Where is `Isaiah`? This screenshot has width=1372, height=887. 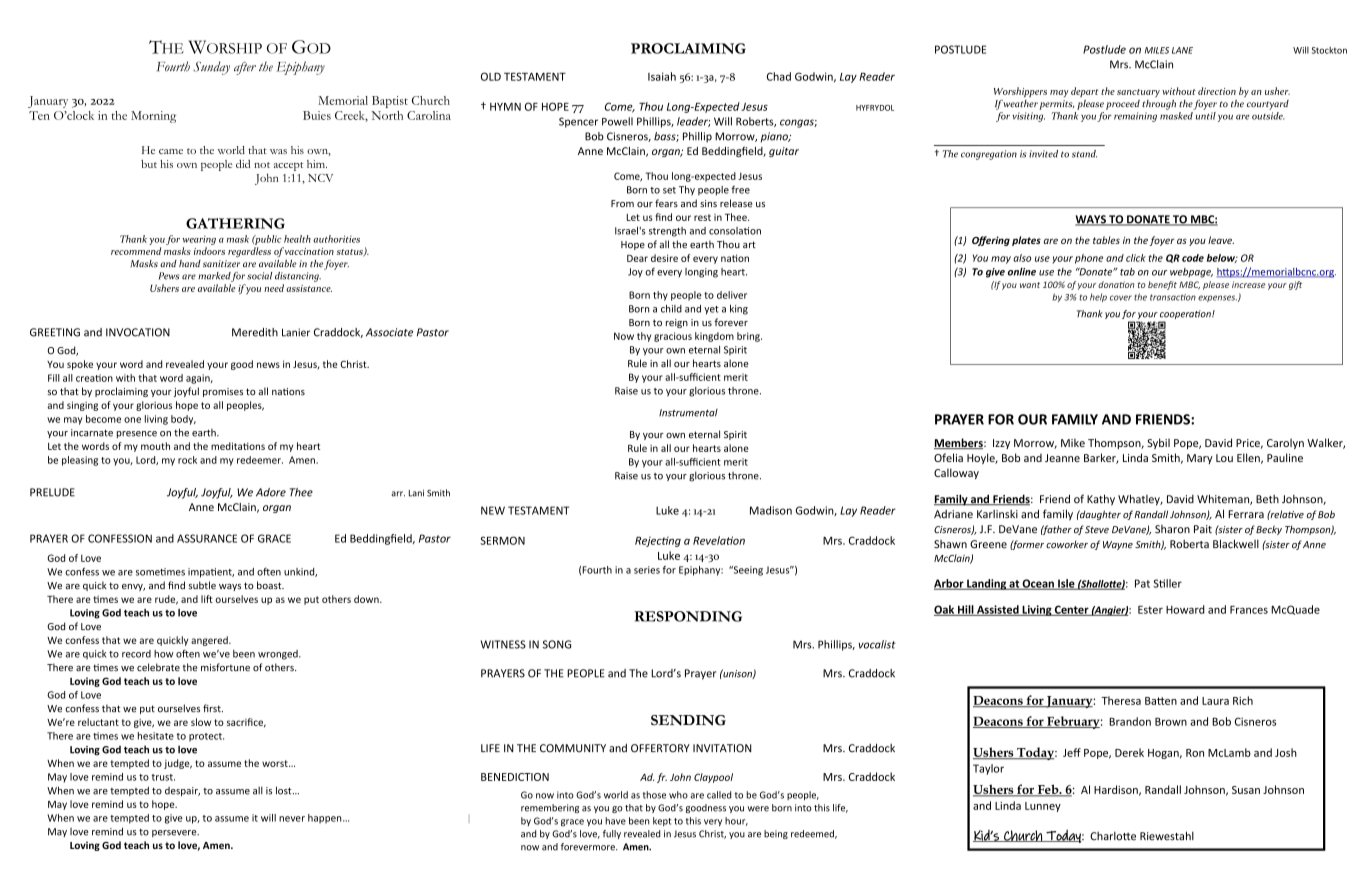
Isaiah is located at coordinates (662, 76).
